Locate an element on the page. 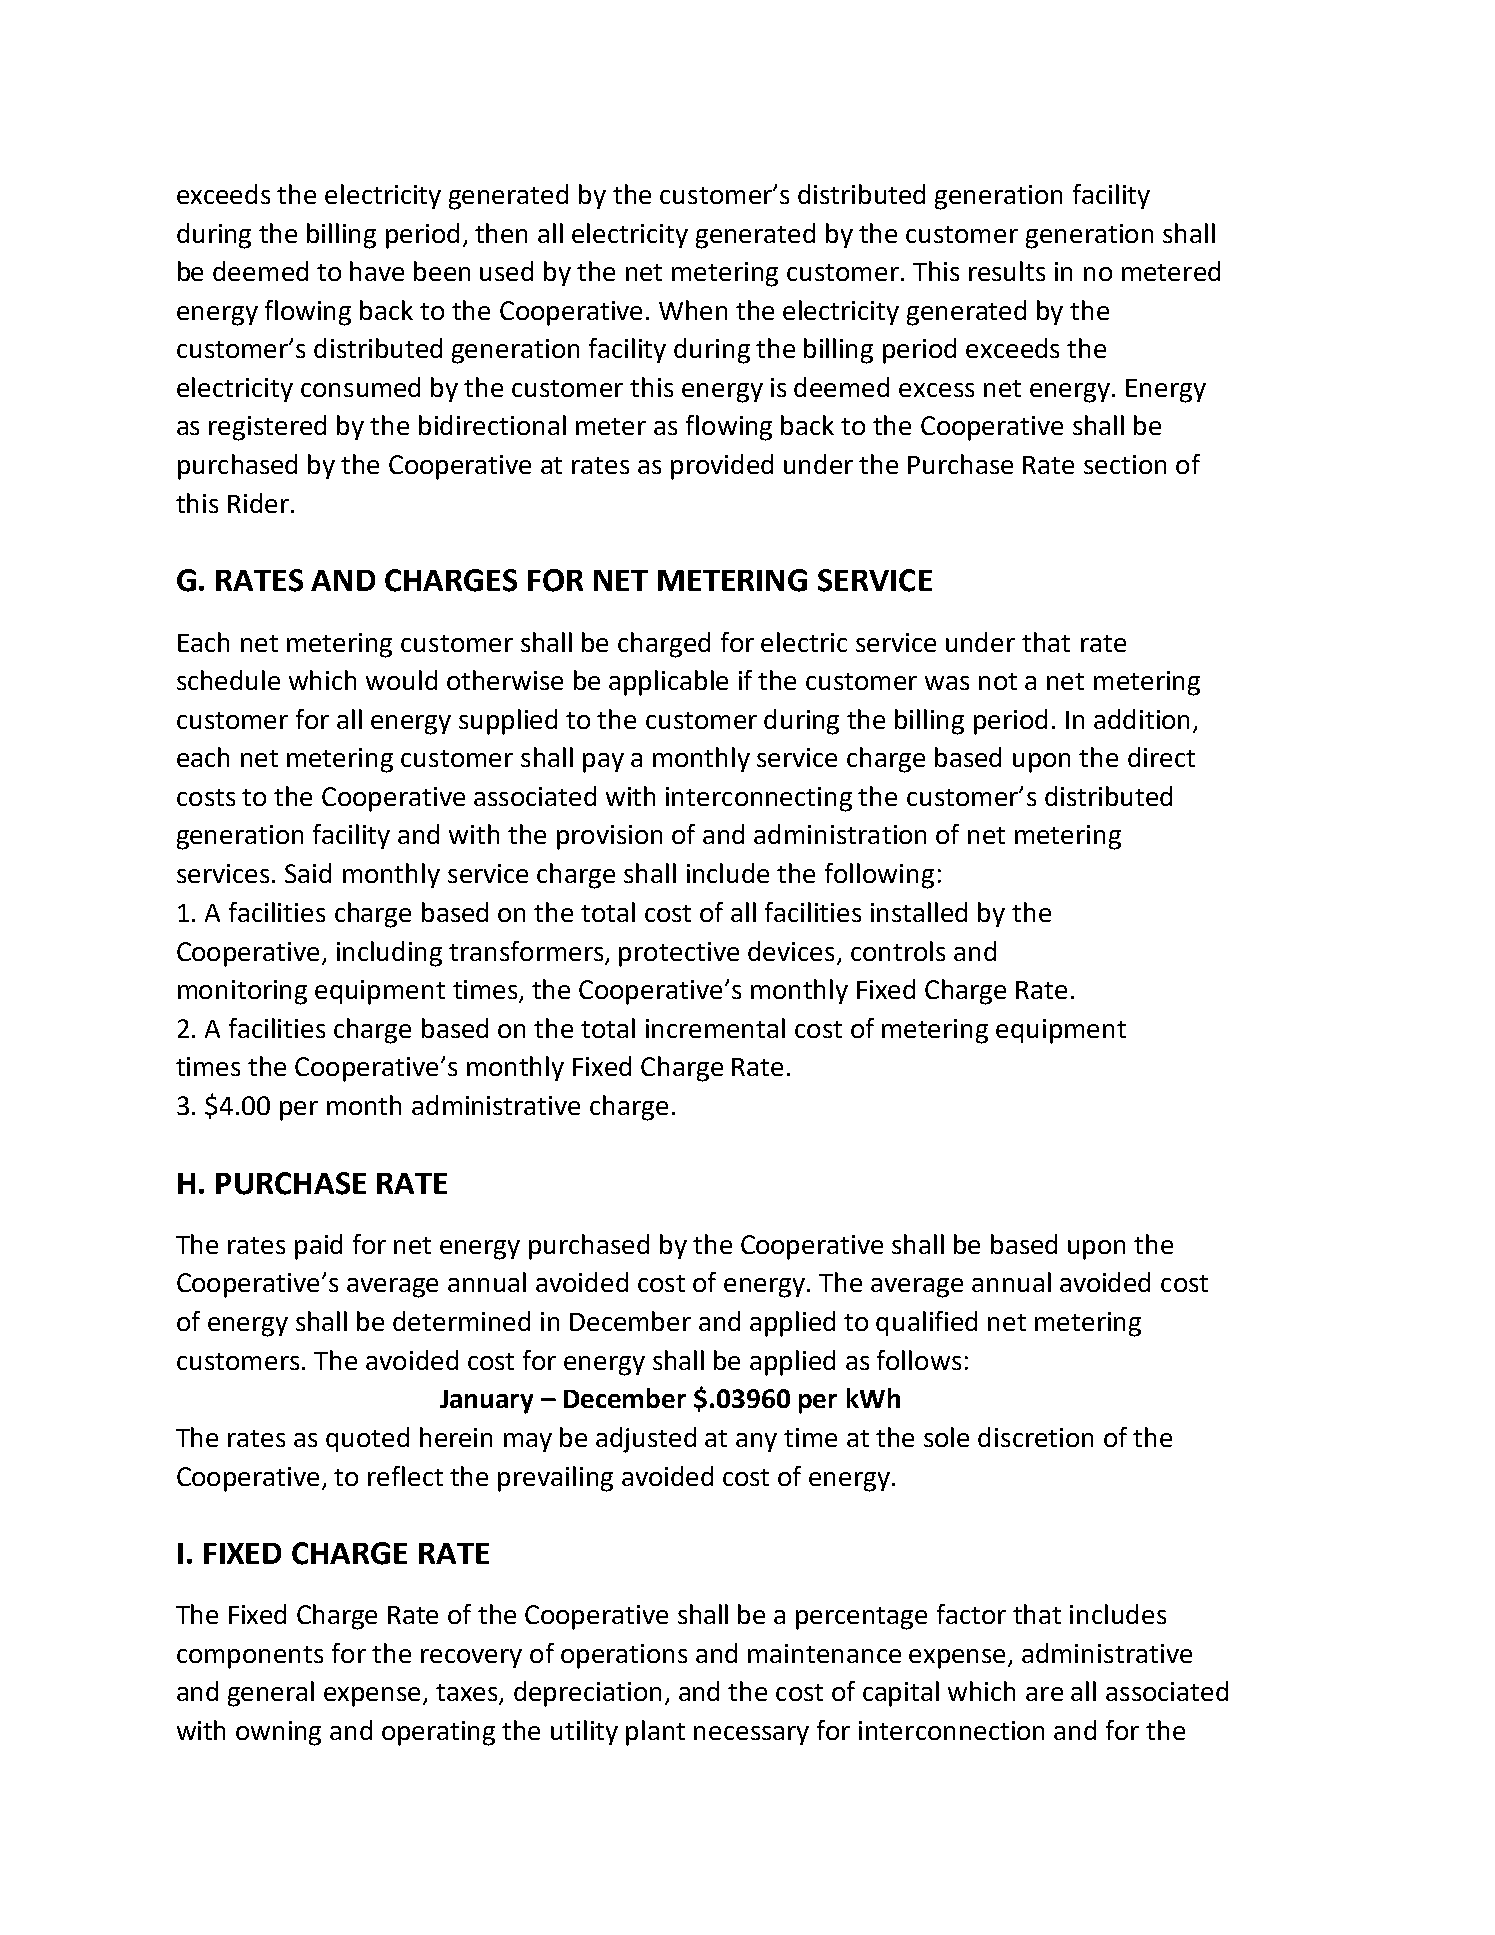 This image has height=1935, width=1495. have is located at coordinates (377, 271).
